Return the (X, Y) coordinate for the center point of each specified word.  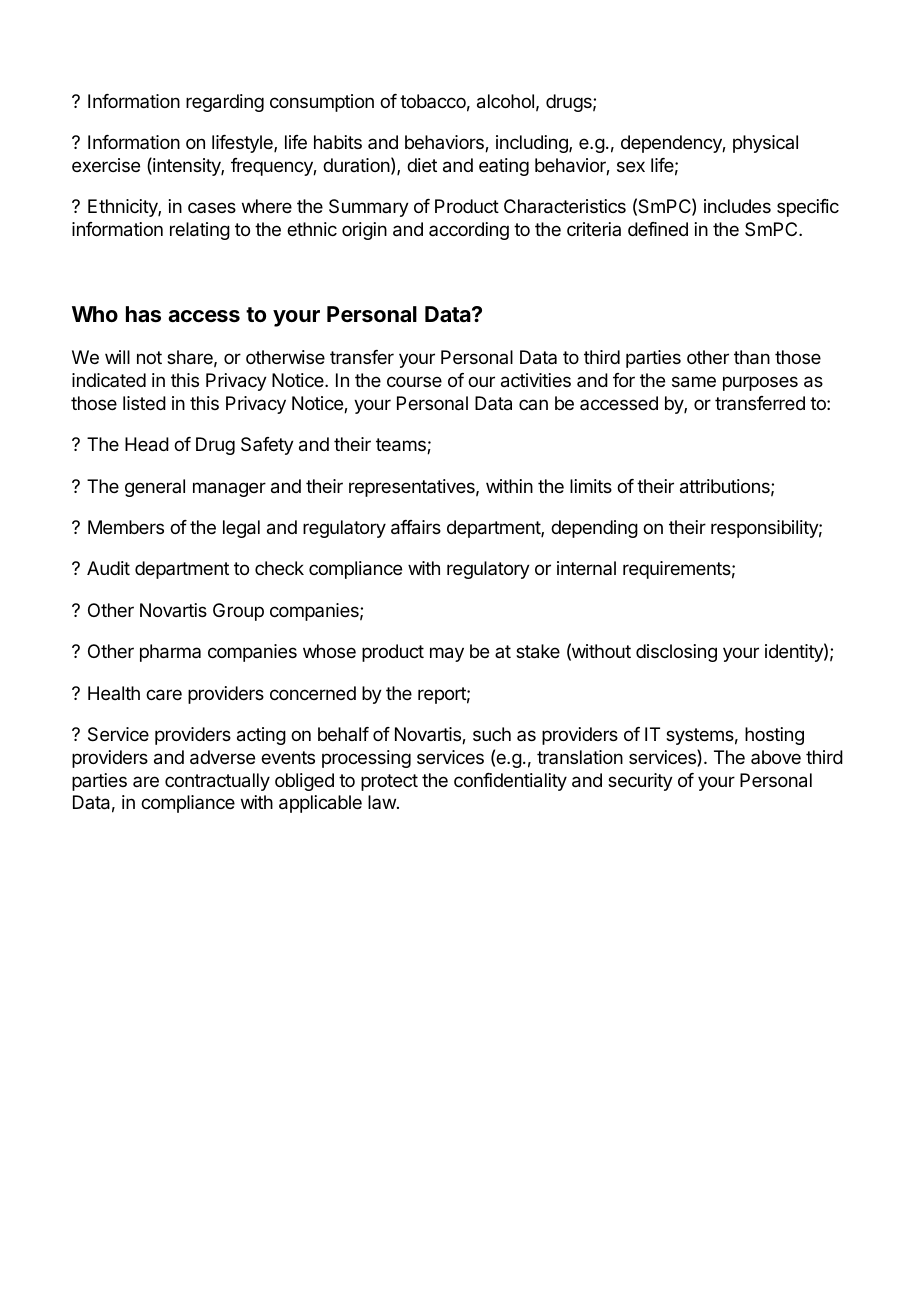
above (776, 757)
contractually (217, 782)
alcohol (505, 101)
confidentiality (510, 782)
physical (765, 144)
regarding (225, 103)
